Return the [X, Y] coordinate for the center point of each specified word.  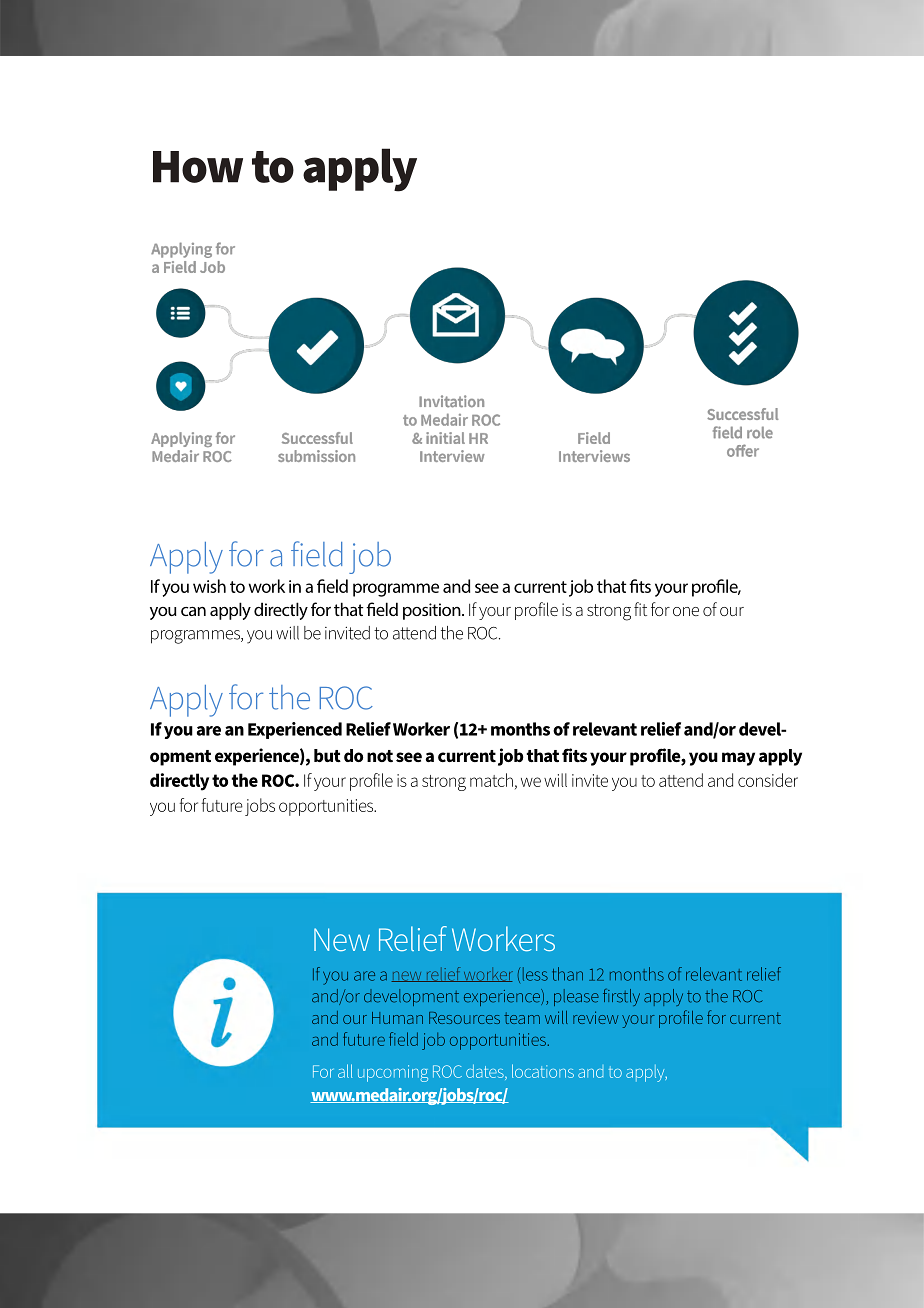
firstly [621, 997]
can [193, 611]
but [327, 755]
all [345, 1071]
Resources [464, 1018]
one [686, 611]
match [491, 780]
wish [209, 586]
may [738, 759]
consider [768, 780]
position [433, 611]
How [198, 167]
